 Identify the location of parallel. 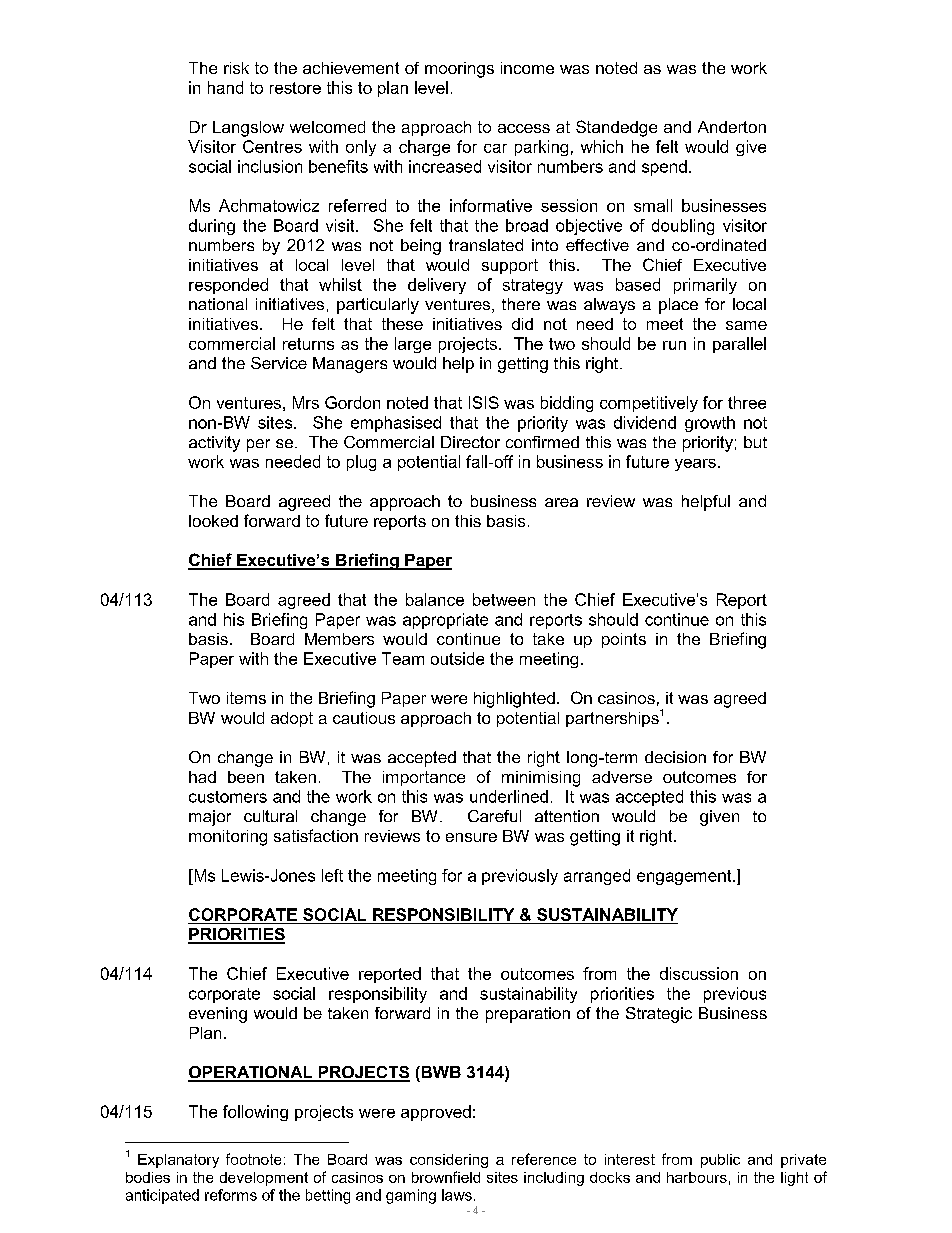
(739, 345).
